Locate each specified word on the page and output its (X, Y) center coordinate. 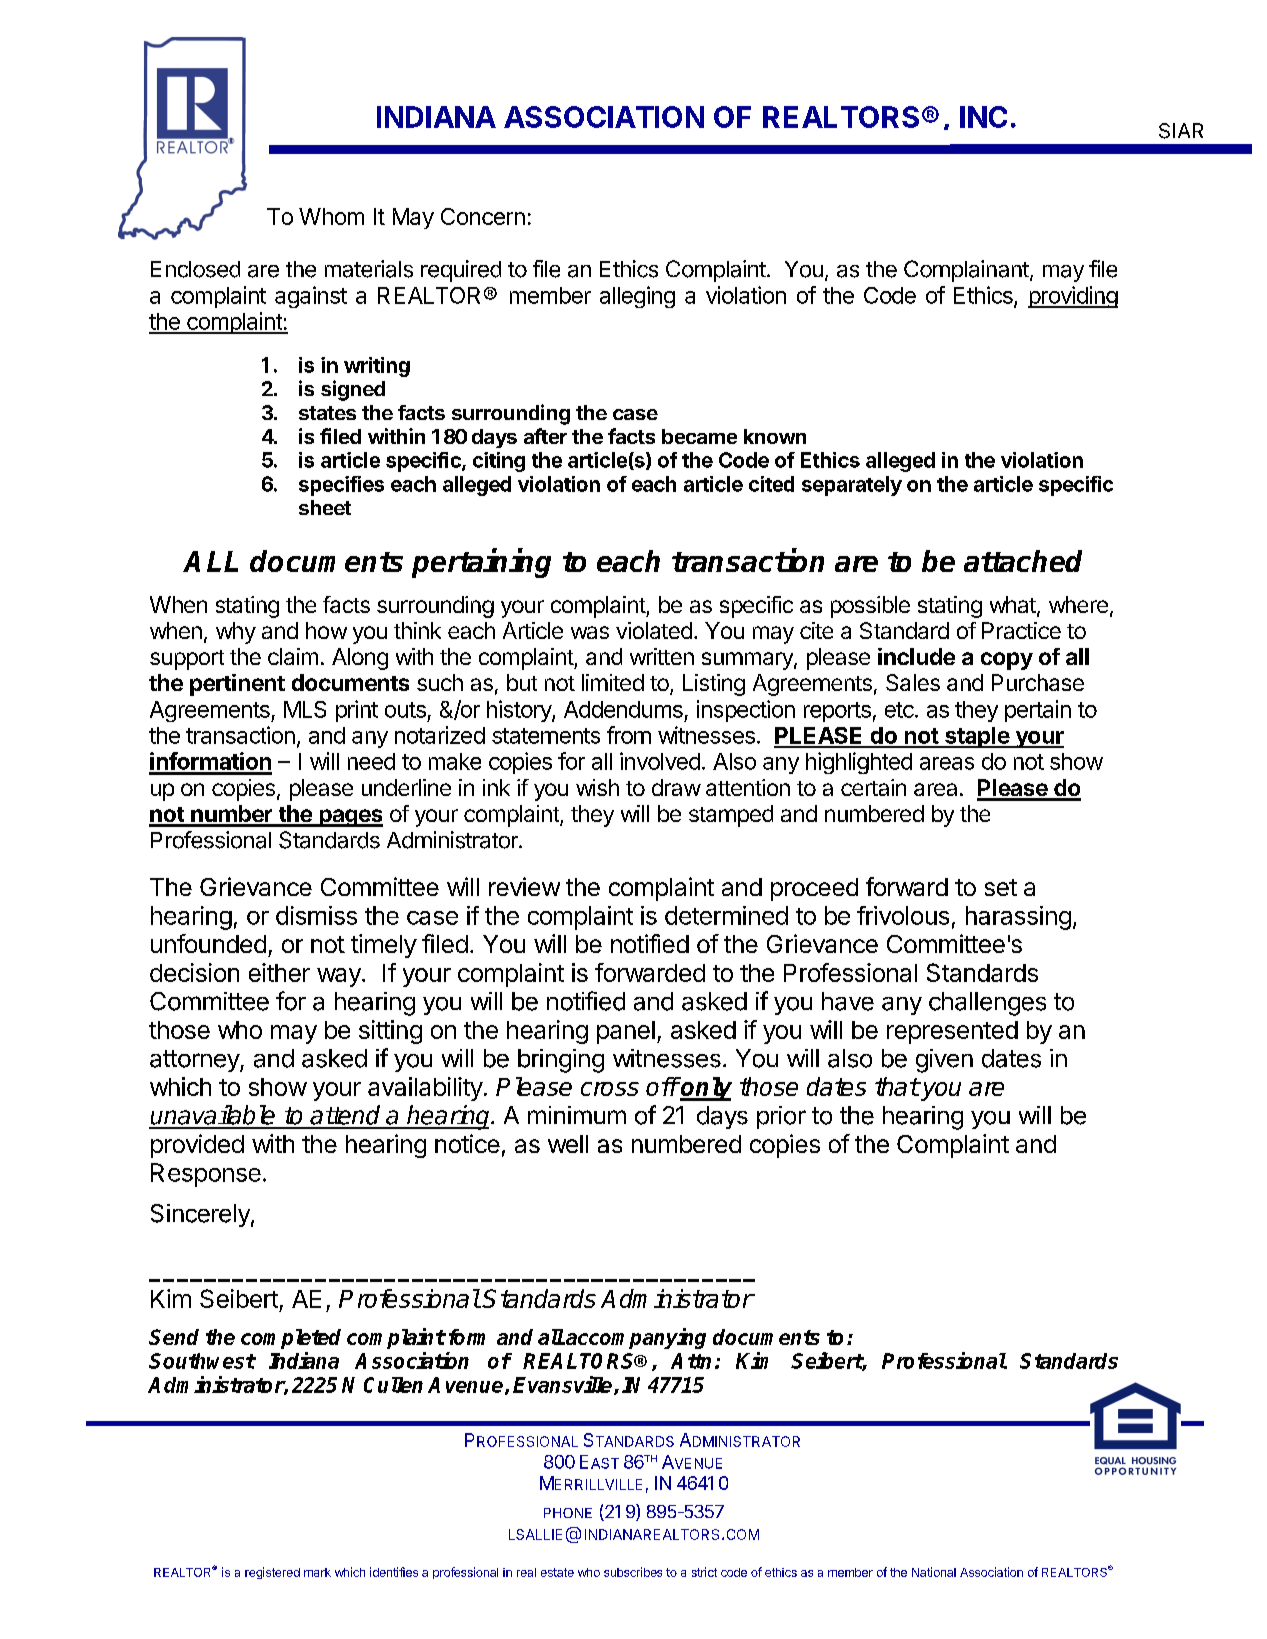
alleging (637, 297)
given (944, 1061)
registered (272, 1573)
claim (293, 656)
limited (613, 682)
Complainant (967, 271)
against (311, 297)
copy (1007, 661)
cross (610, 1089)
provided (197, 1146)
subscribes (633, 1572)
